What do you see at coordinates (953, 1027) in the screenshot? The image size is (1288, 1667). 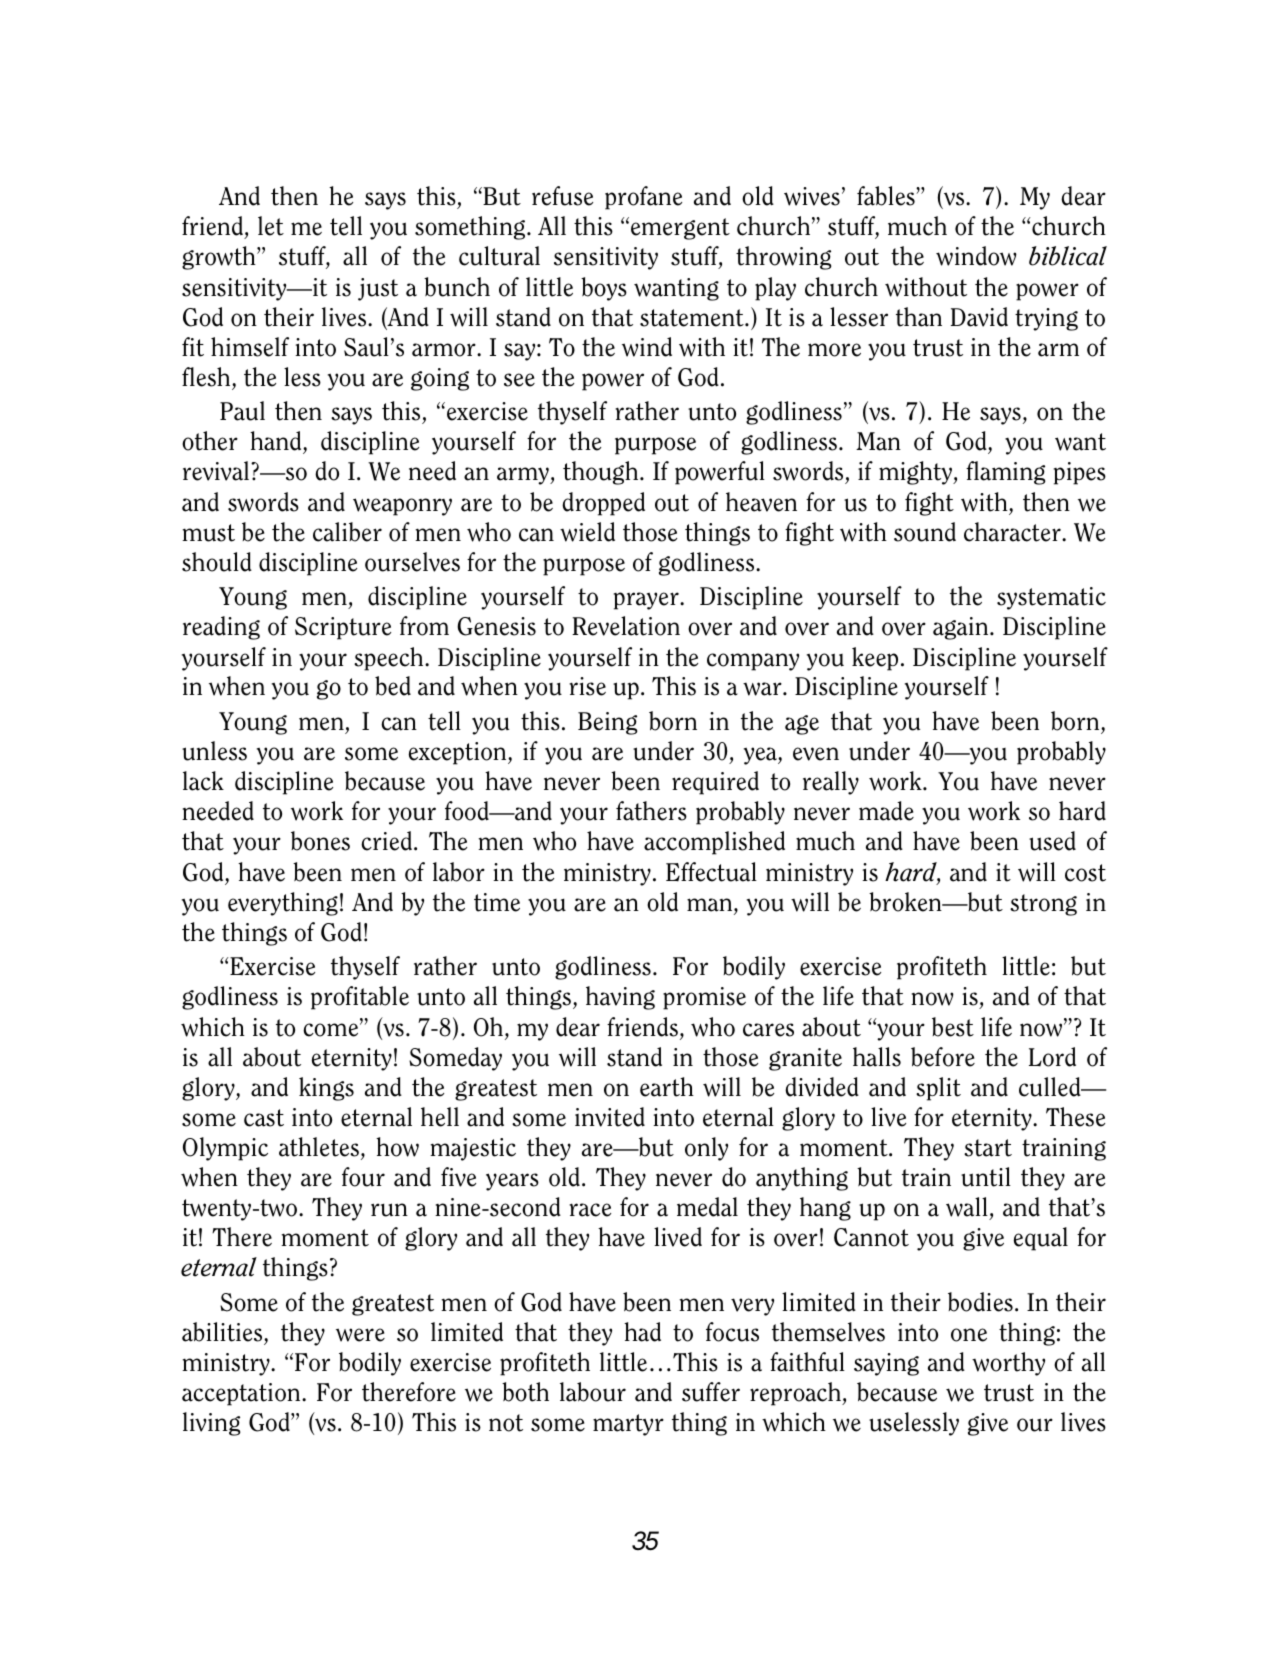 I see `best` at bounding box center [953, 1027].
